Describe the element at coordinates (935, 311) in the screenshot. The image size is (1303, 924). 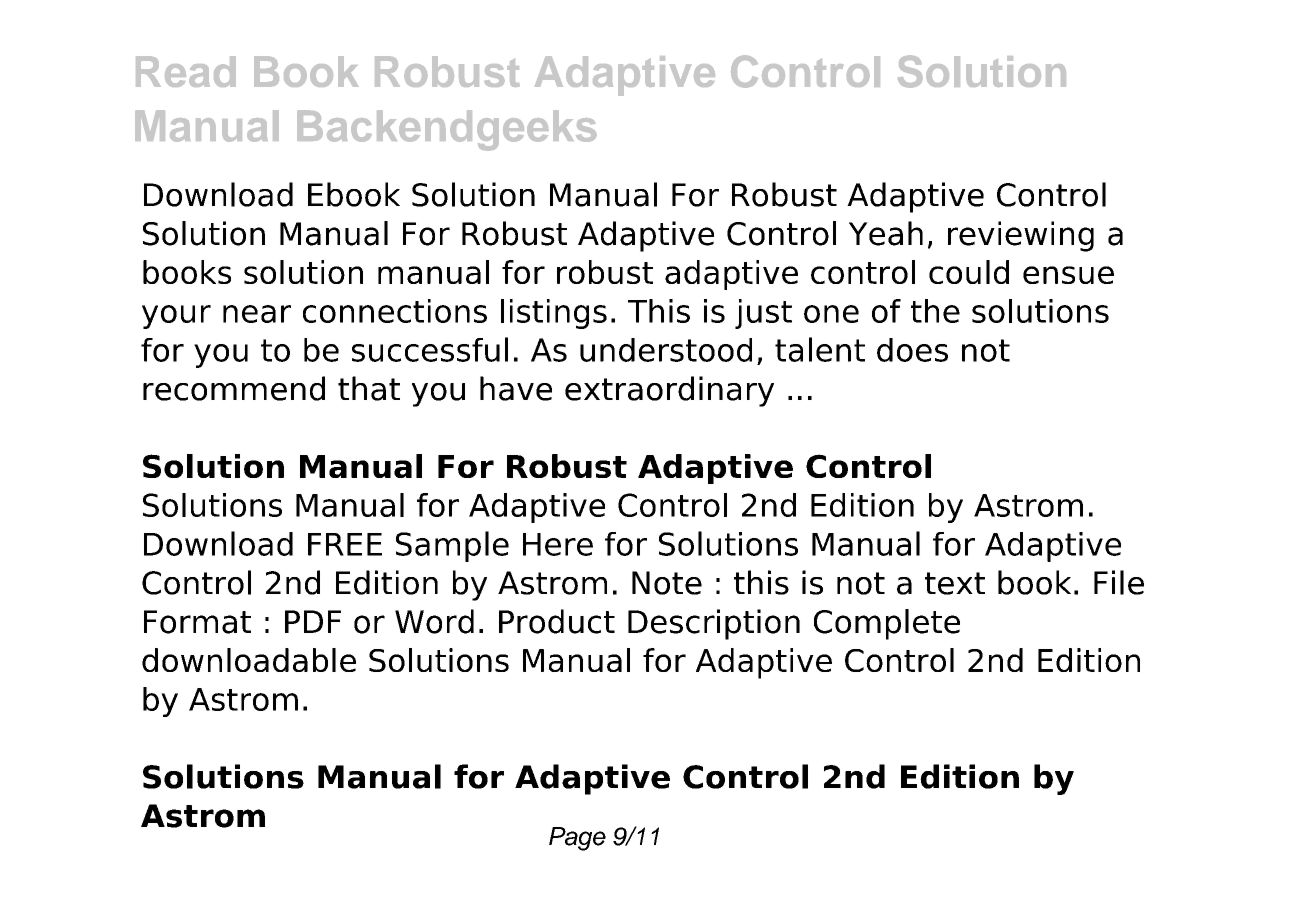
I see `the` at that location.
